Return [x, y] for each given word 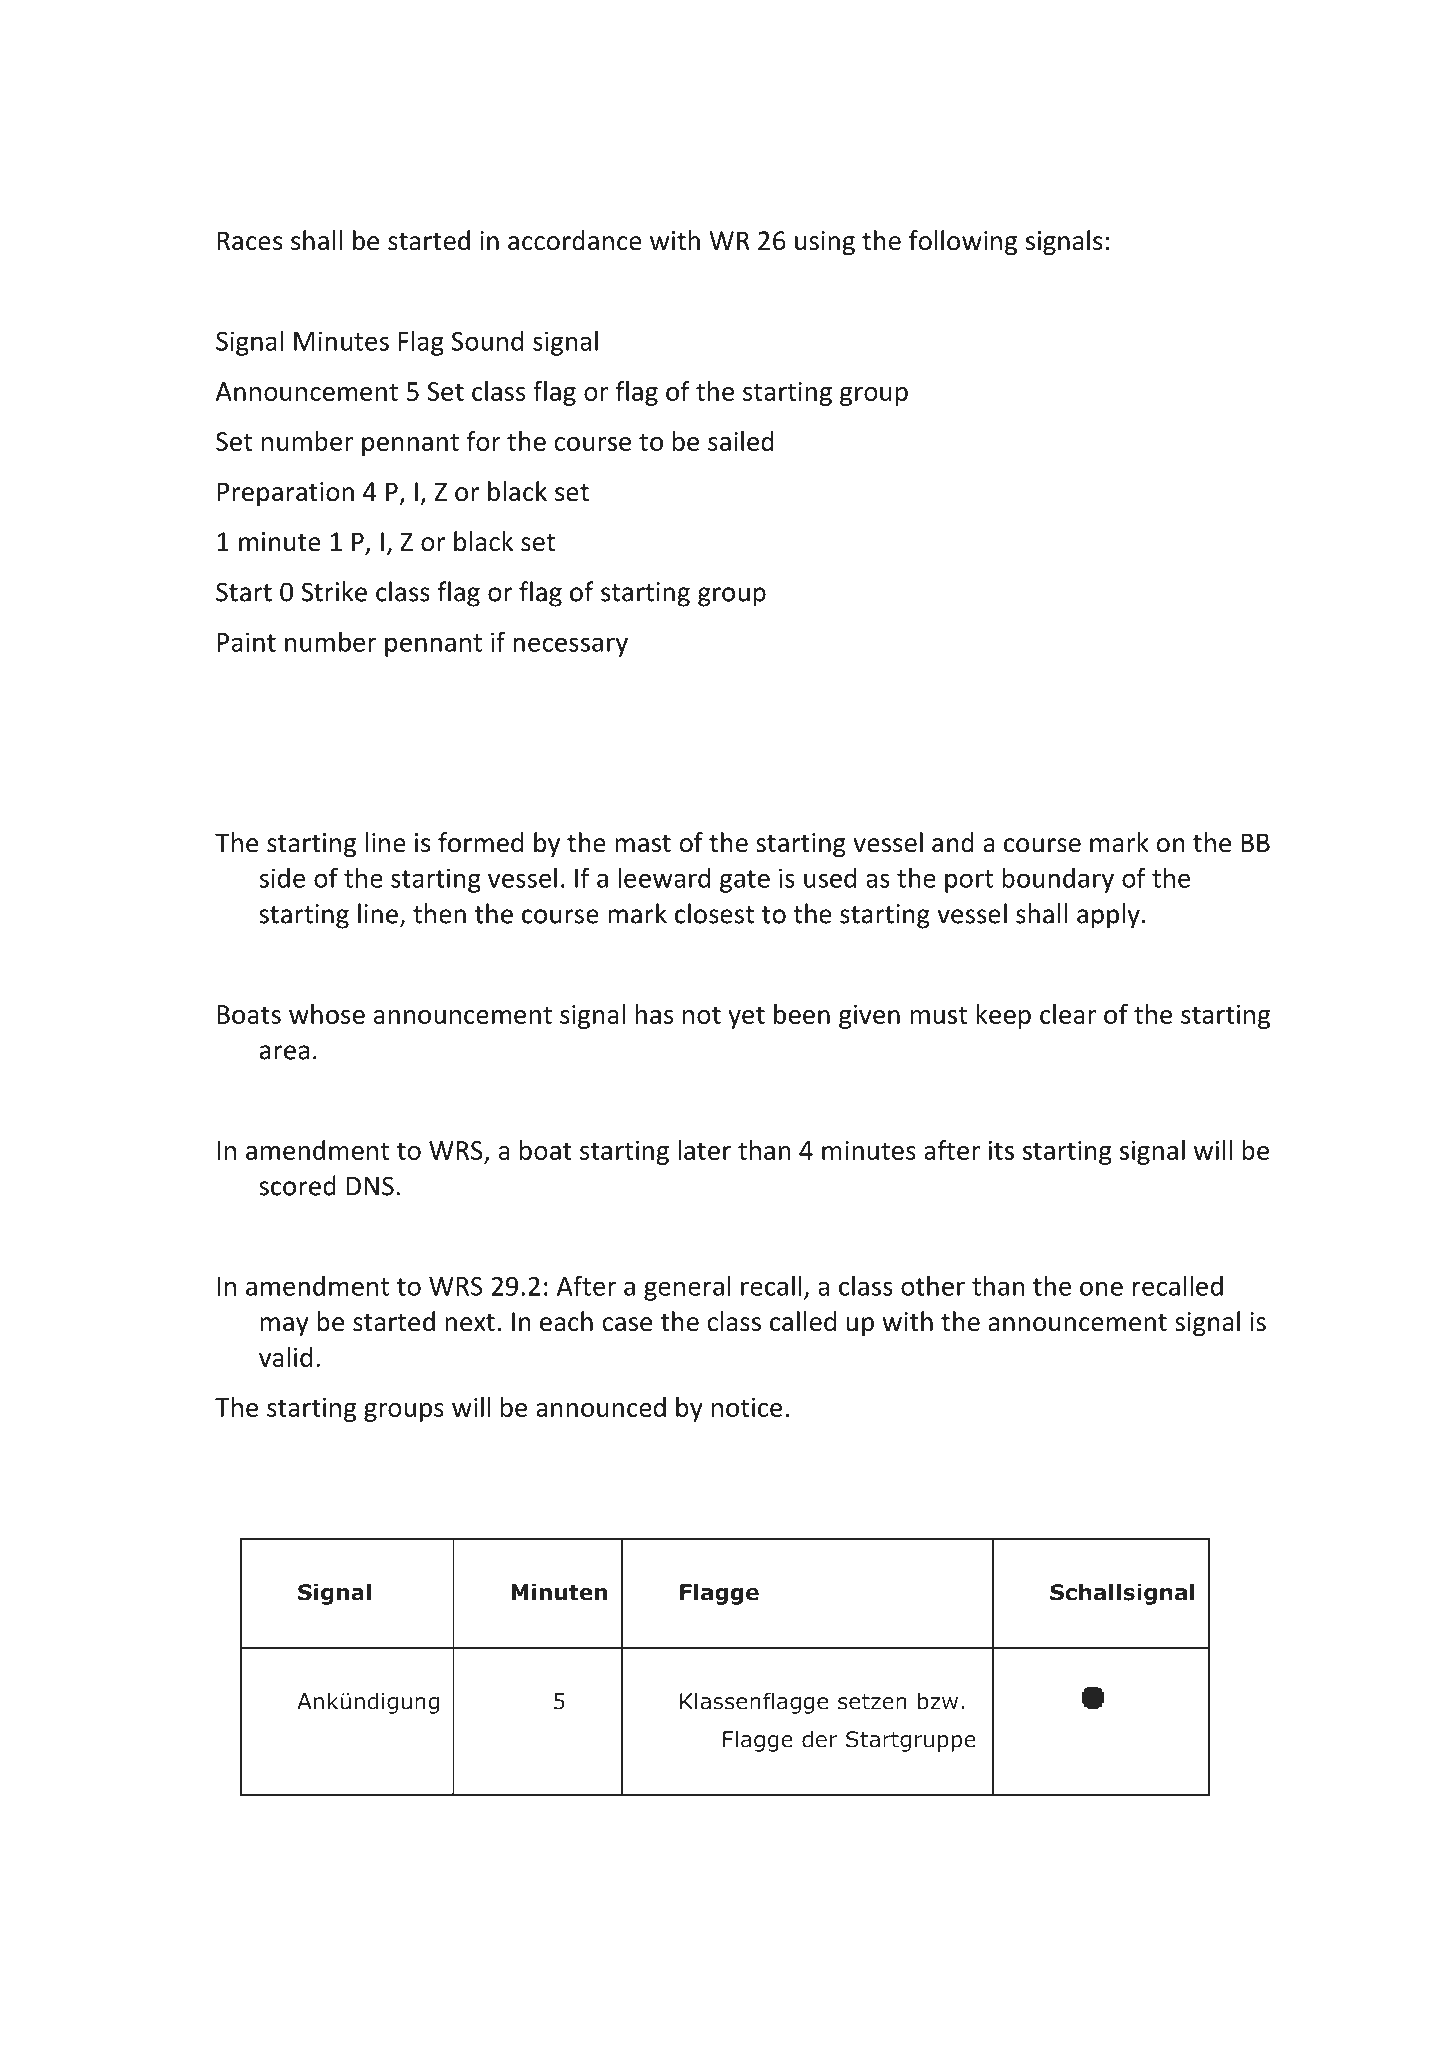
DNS [370, 1186]
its [1001, 1150]
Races [249, 241]
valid [285, 1357]
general [687, 1288]
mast [643, 844]
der [820, 1739]
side [282, 877]
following [963, 242]
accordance [575, 240]
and [953, 842]
